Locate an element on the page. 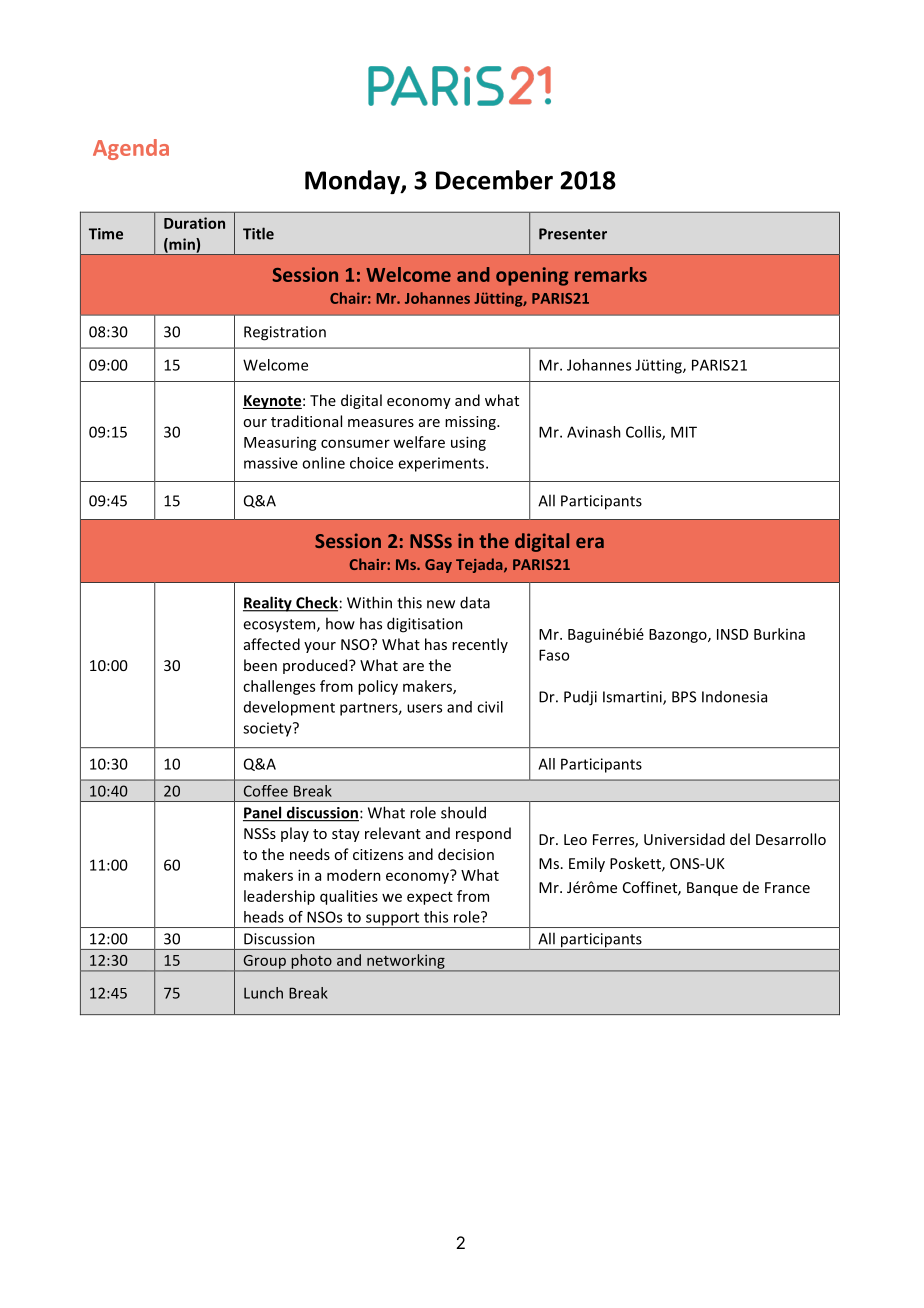 The image size is (924, 1308). Group is located at coordinates (264, 963).
